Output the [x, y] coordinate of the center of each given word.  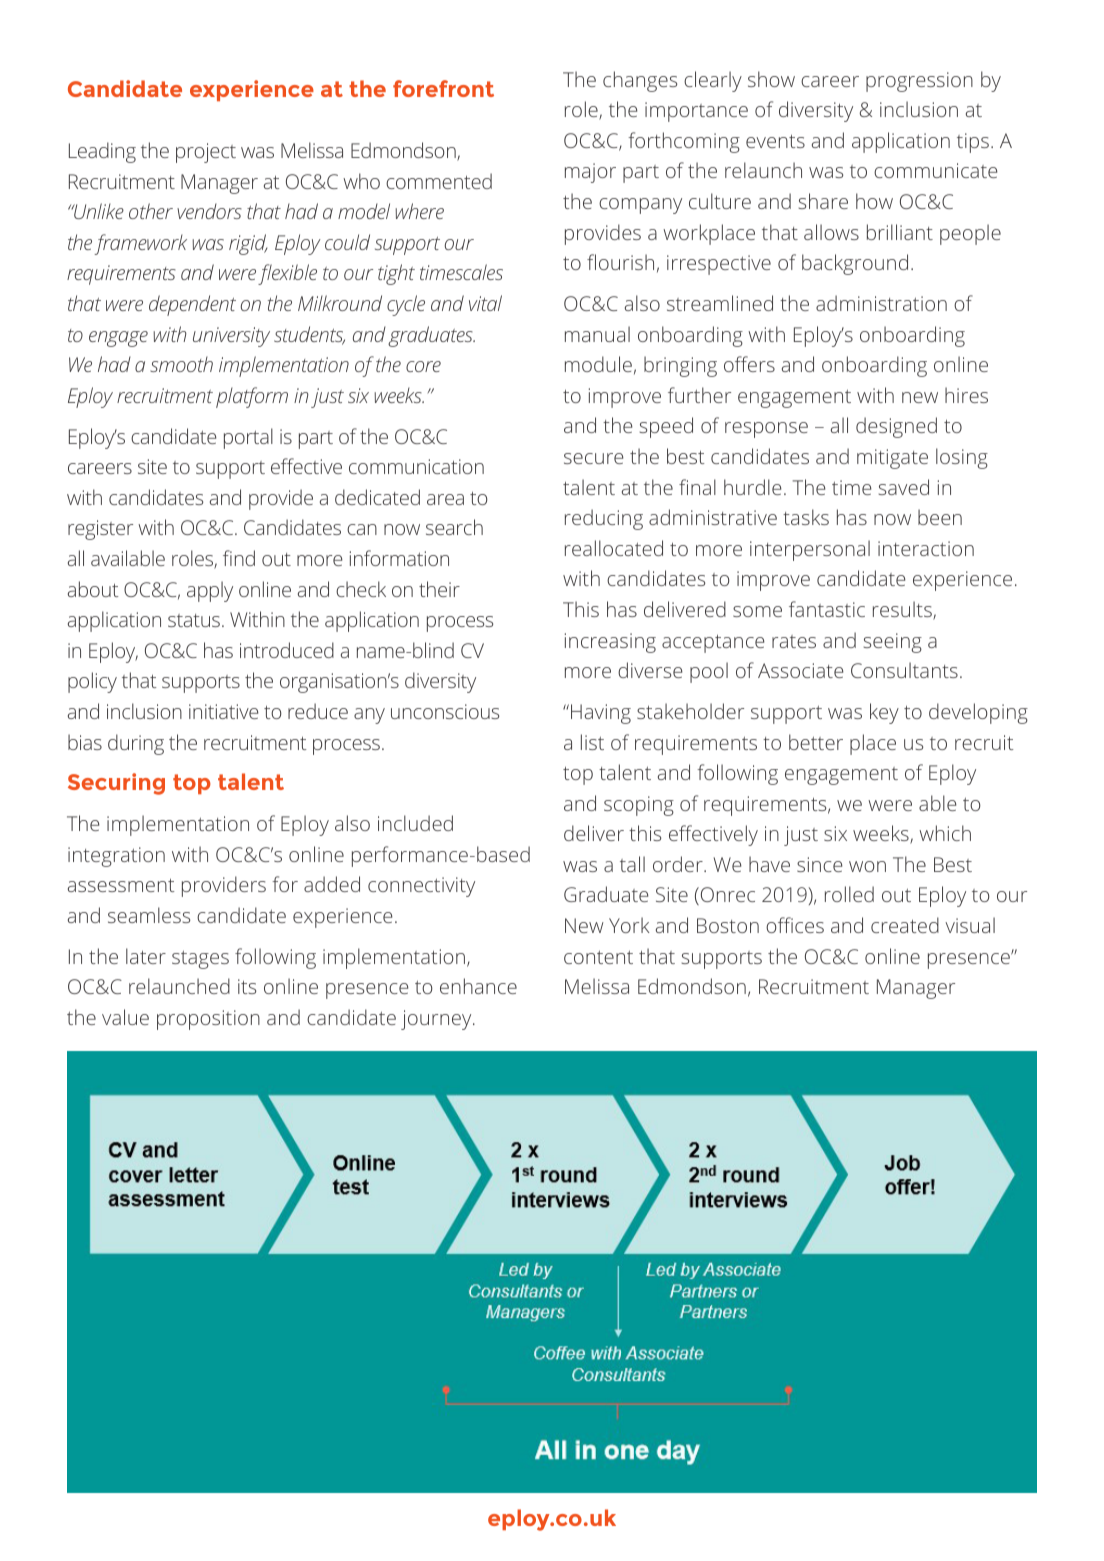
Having [601, 714]
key [884, 713]
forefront [443, 88]
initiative [224, 711]
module [598, 364]
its [247, 986]
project [206, 153]
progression [919, 82]
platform [252, 397]
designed [896, 427]
